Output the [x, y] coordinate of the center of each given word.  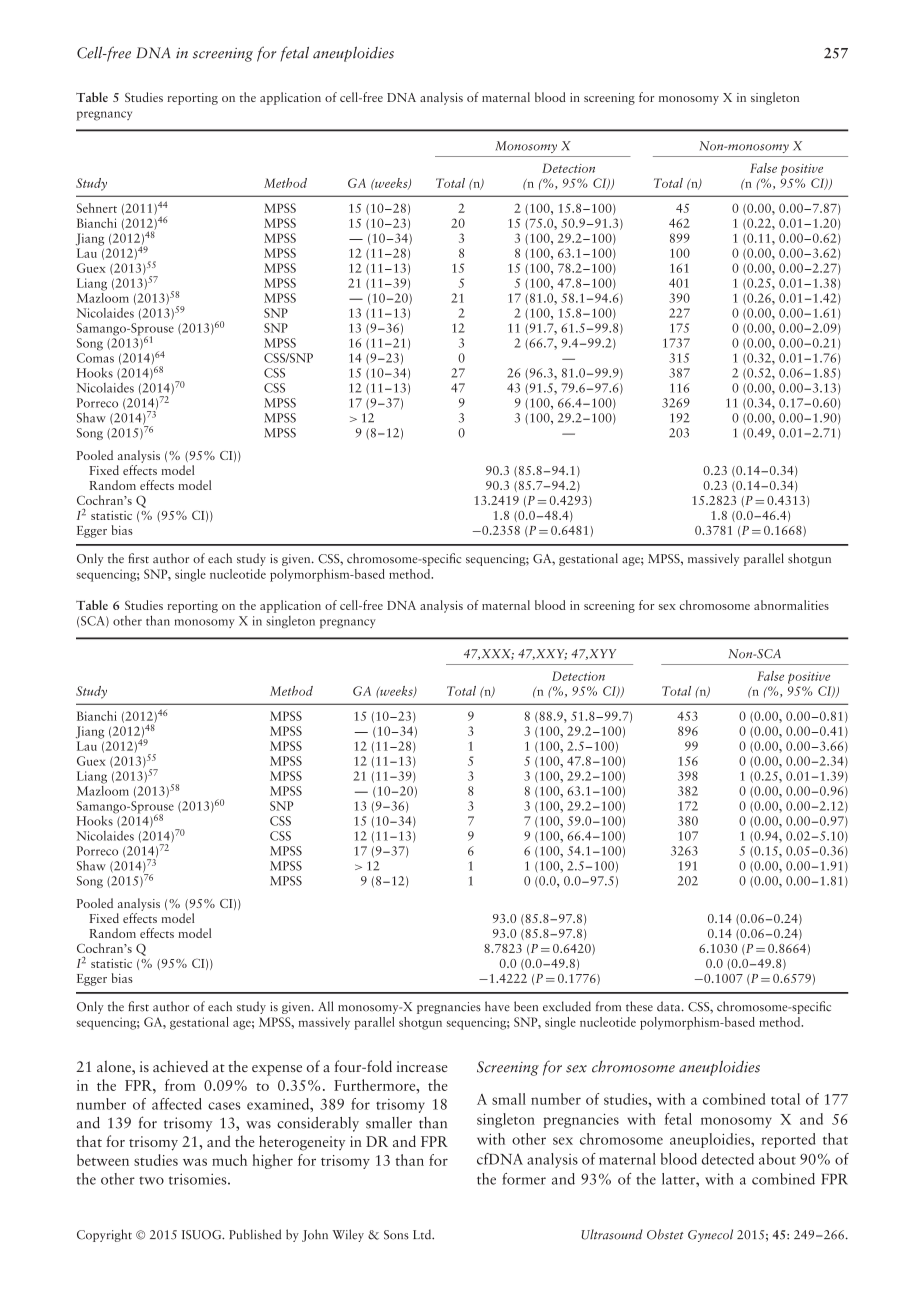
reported [788, 1140]
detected [727, 1159]
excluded [567, 1006]
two [151, 1180]
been [526, 1006]
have [497, 1006]
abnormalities [791, 605]
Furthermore [376, 1085]
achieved [180, 1066]
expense [277, 1070]
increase [422, 1066]
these [639, 1006]
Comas [95, 358]
